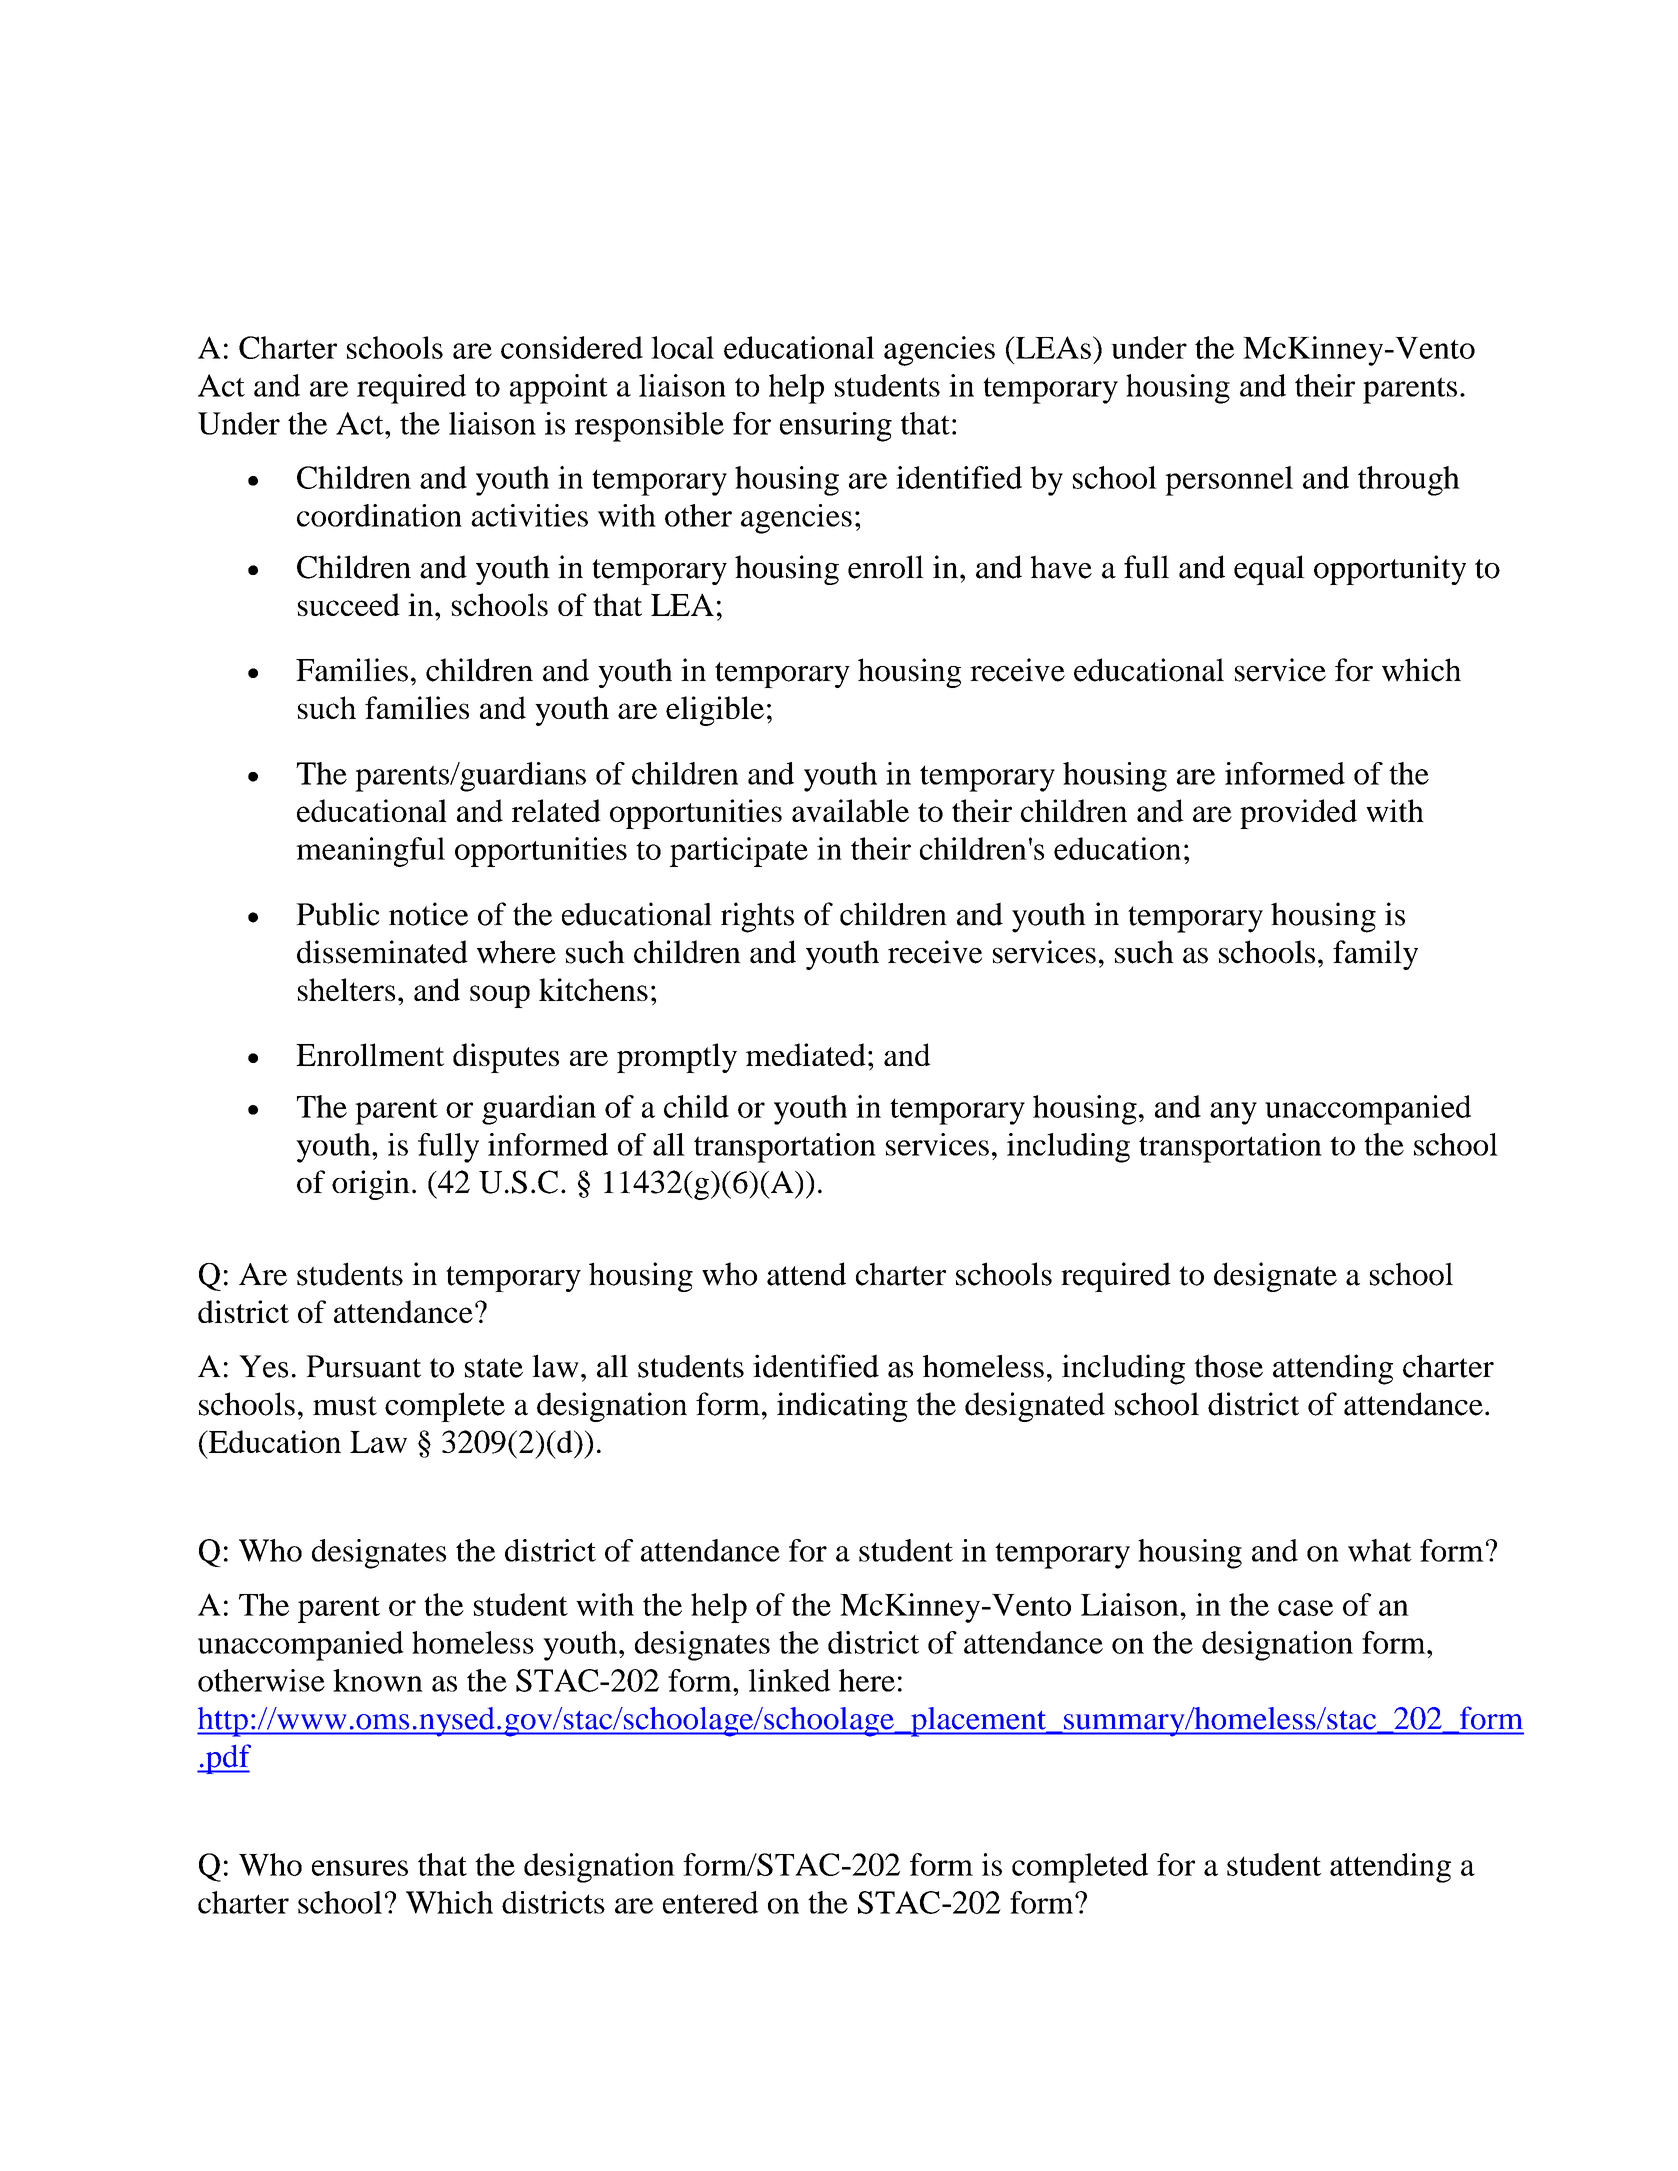 Image resolution: width=1678 pixels, height=2171 pixels. Describe the element at coordinates (711, 1902) in the document. I see `entered` at that location.
